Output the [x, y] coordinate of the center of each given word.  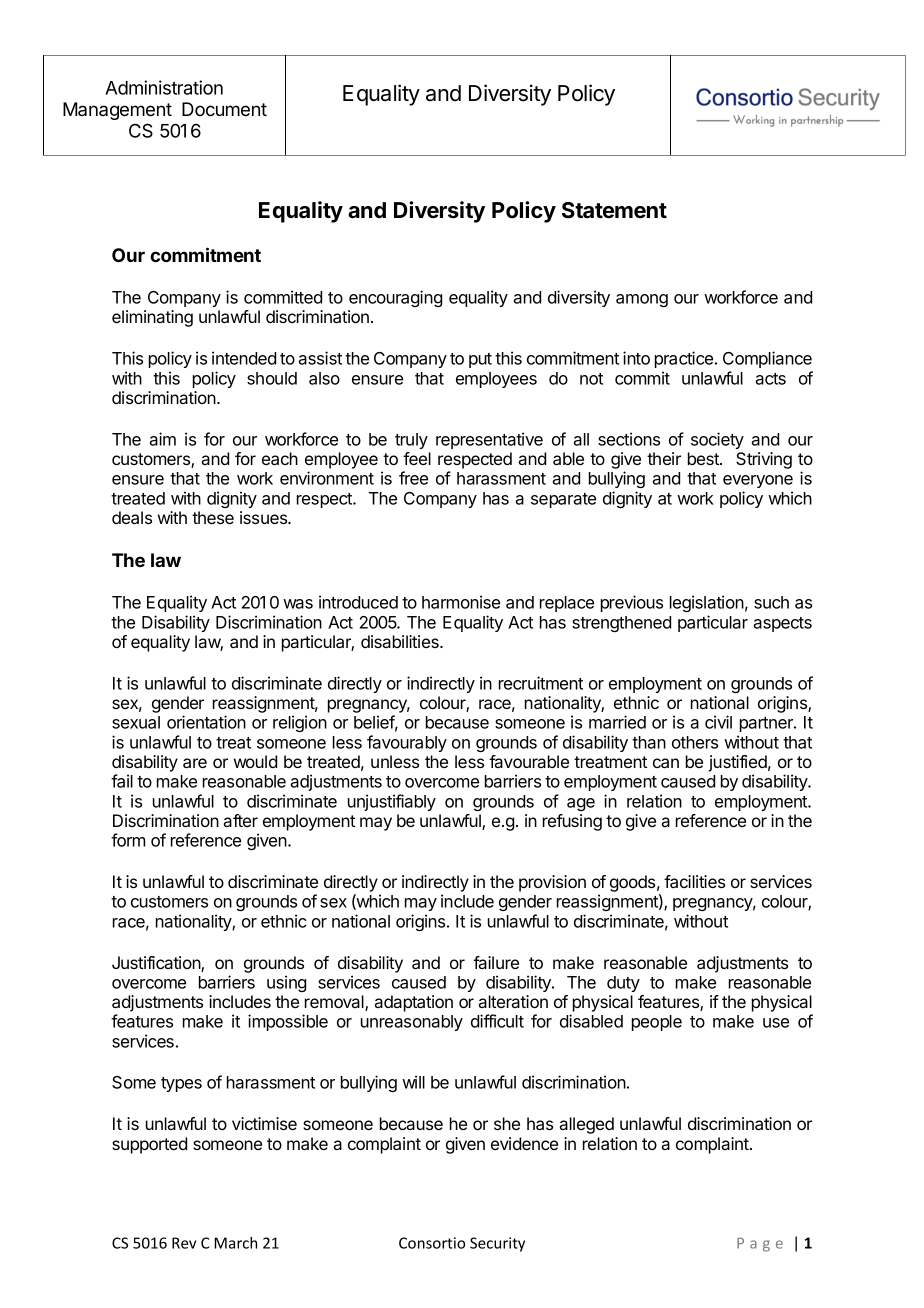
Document [224, 109]
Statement [614, 210]
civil [718, 722]
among [642, 300]
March [236, 1243]
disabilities [401, 641]
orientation [206, 722]
